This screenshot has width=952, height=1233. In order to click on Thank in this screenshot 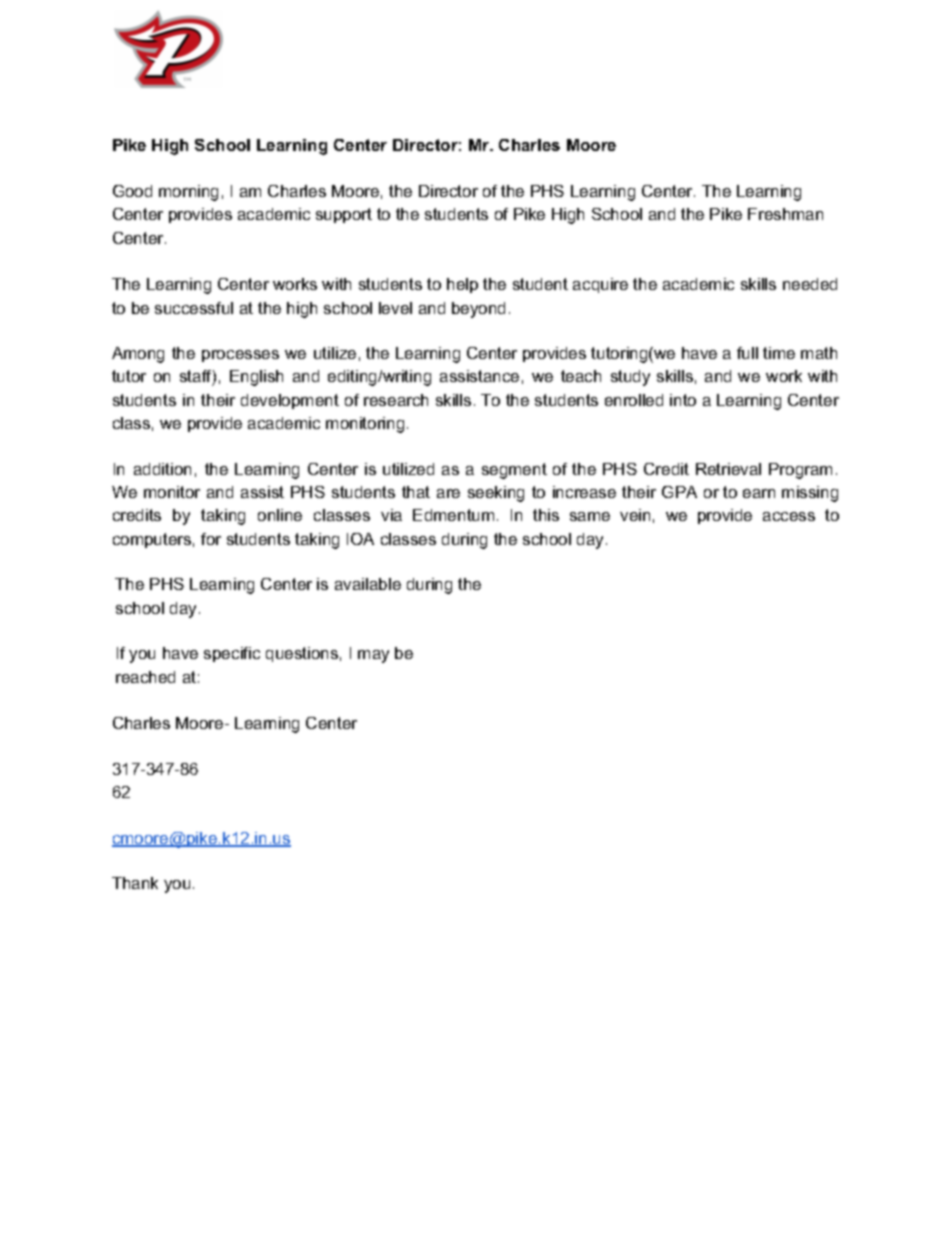, I will do `click(135, 883)`.
